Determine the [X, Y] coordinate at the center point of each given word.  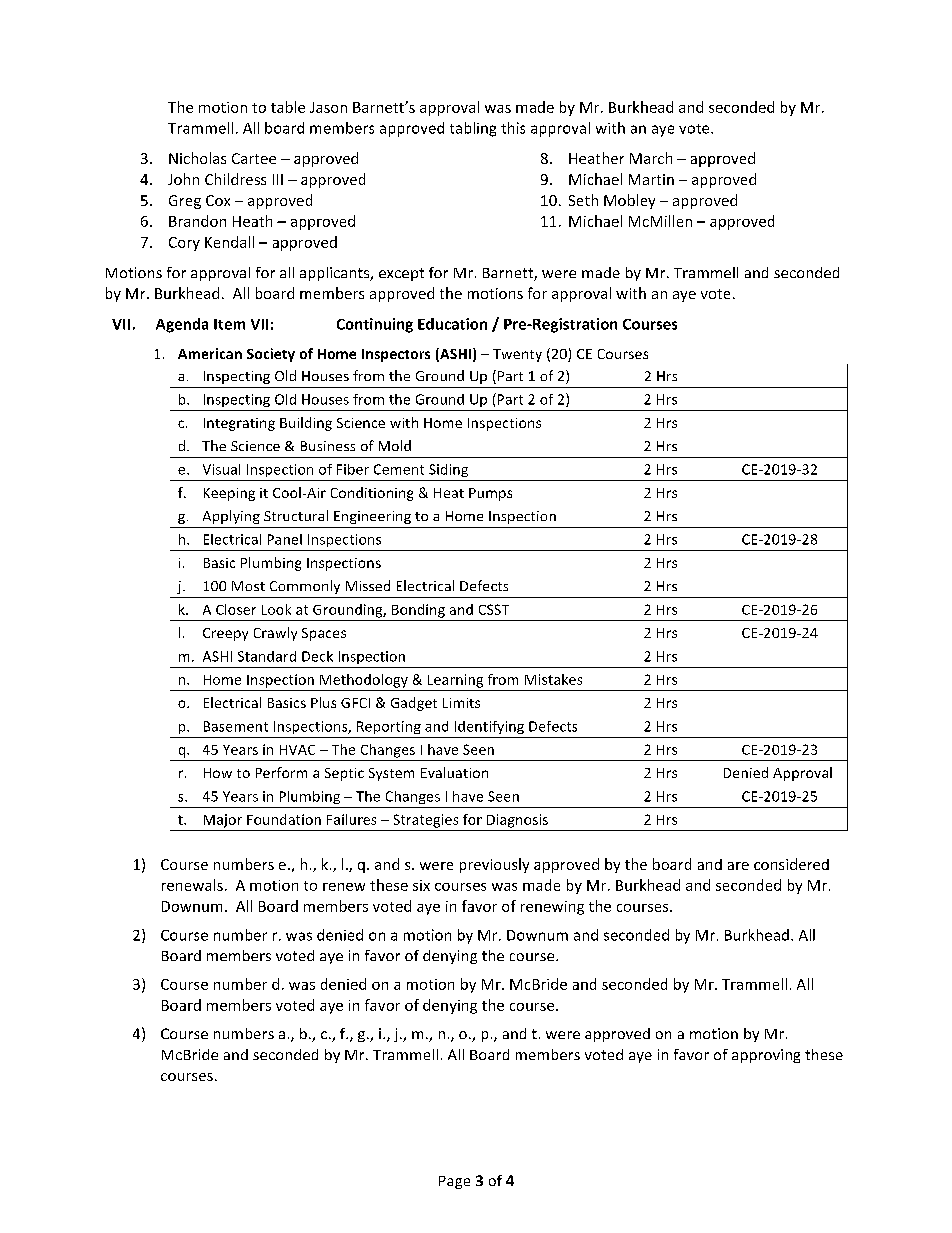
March [651, 158]
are [738, 866]
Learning [455, 681]
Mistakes [553, 679]
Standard [267, 656]
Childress [235, 179]
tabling [473, 129]
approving [766, 1056]
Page [454, 1182]
